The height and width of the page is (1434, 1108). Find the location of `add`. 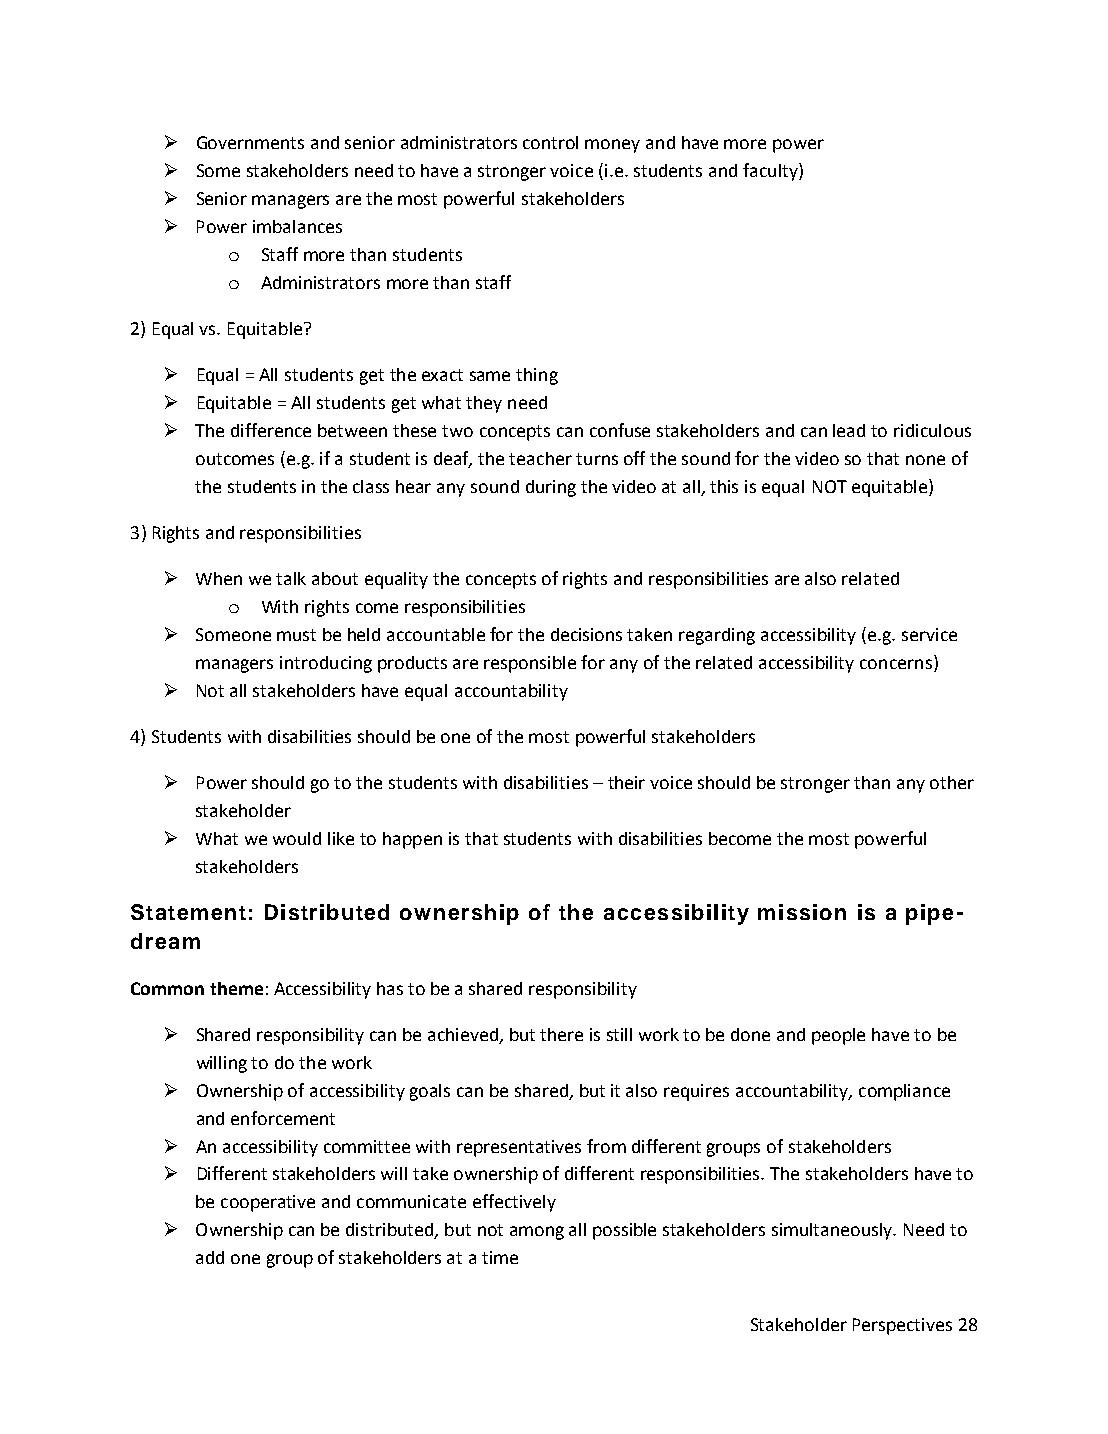

add is located at coordinates (210, 1257).
